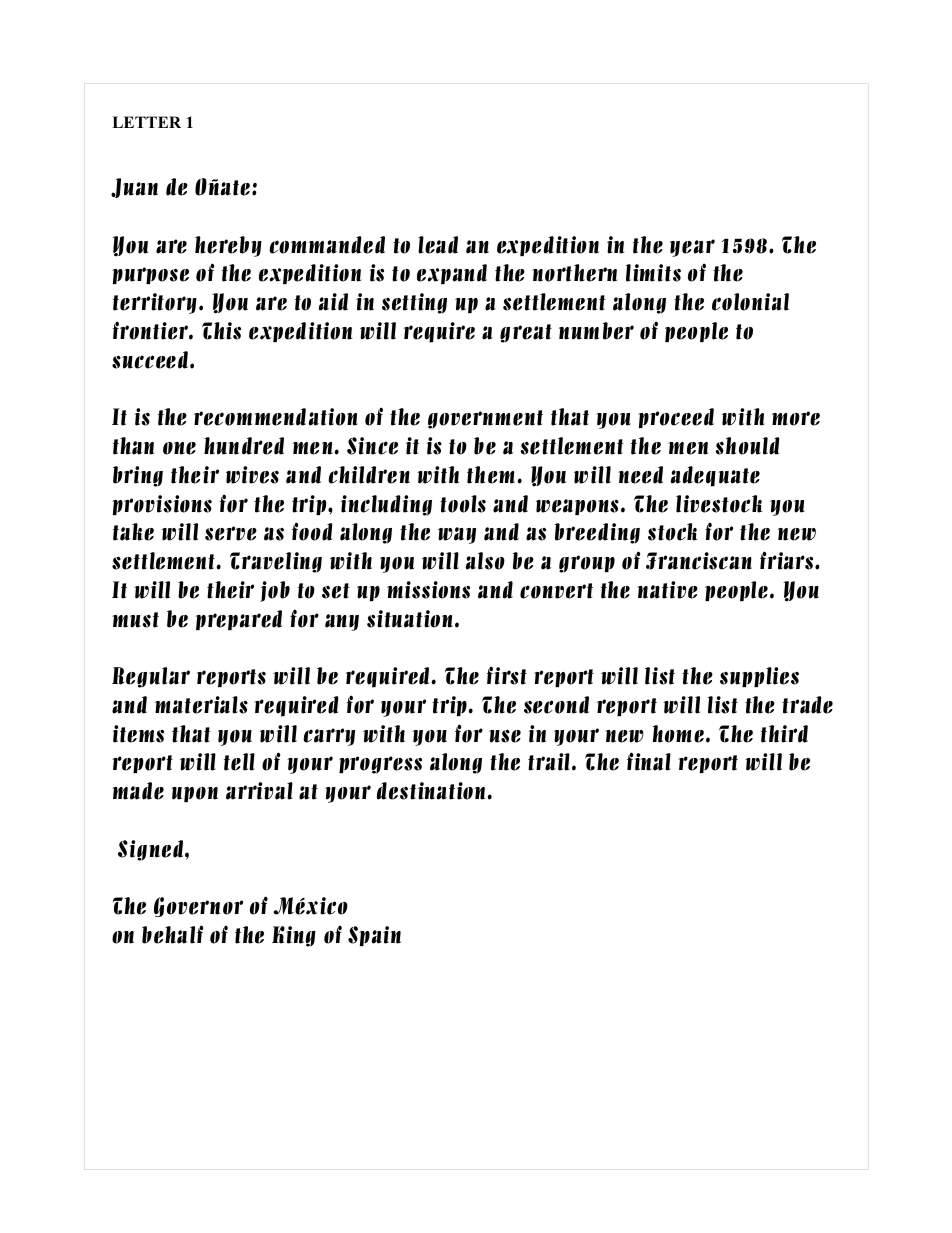  What do you see at coordinates (146, 122) in the page?
I see `LETTER` at bounding box center [146, 122].
